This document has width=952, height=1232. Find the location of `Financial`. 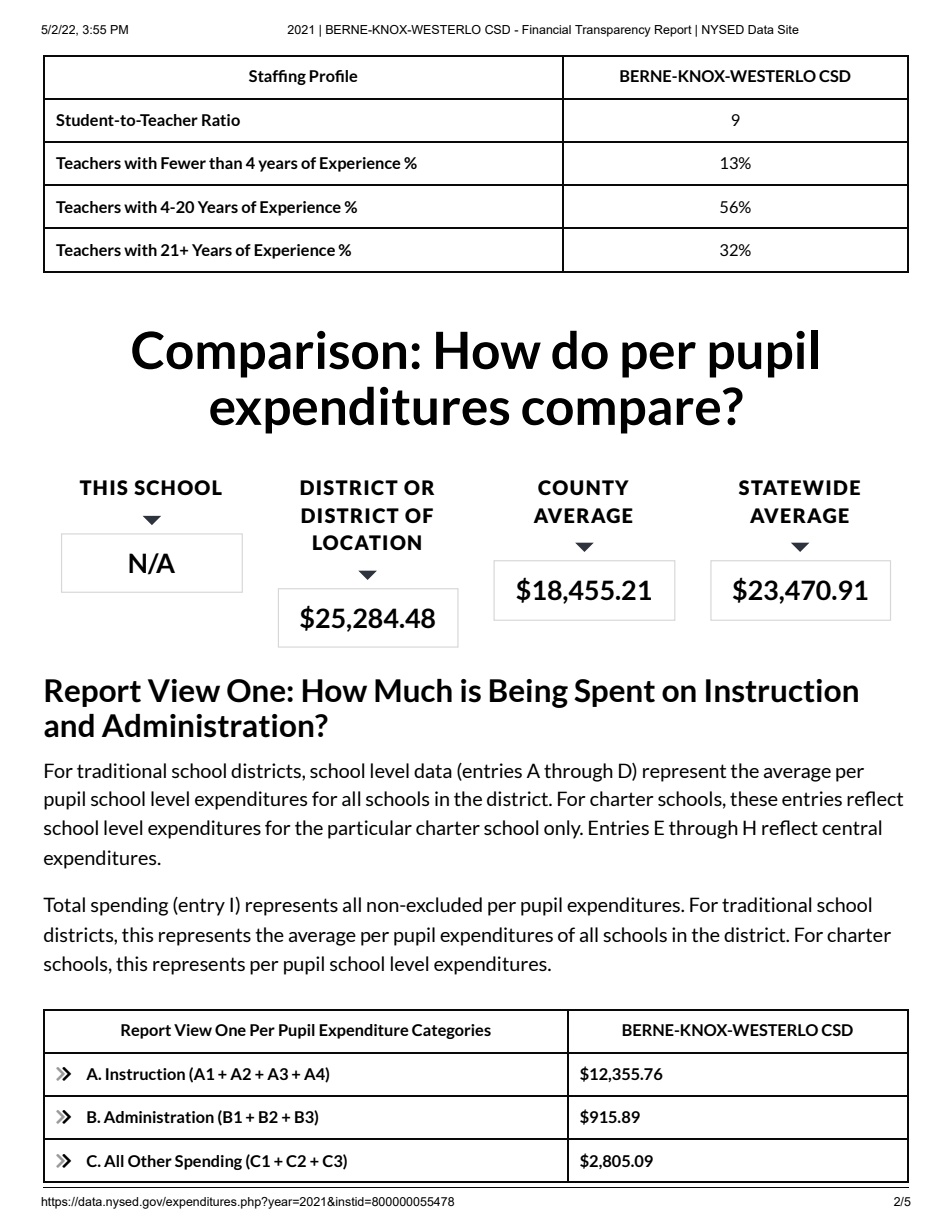

Financial is located at coordinates (546, 29).
